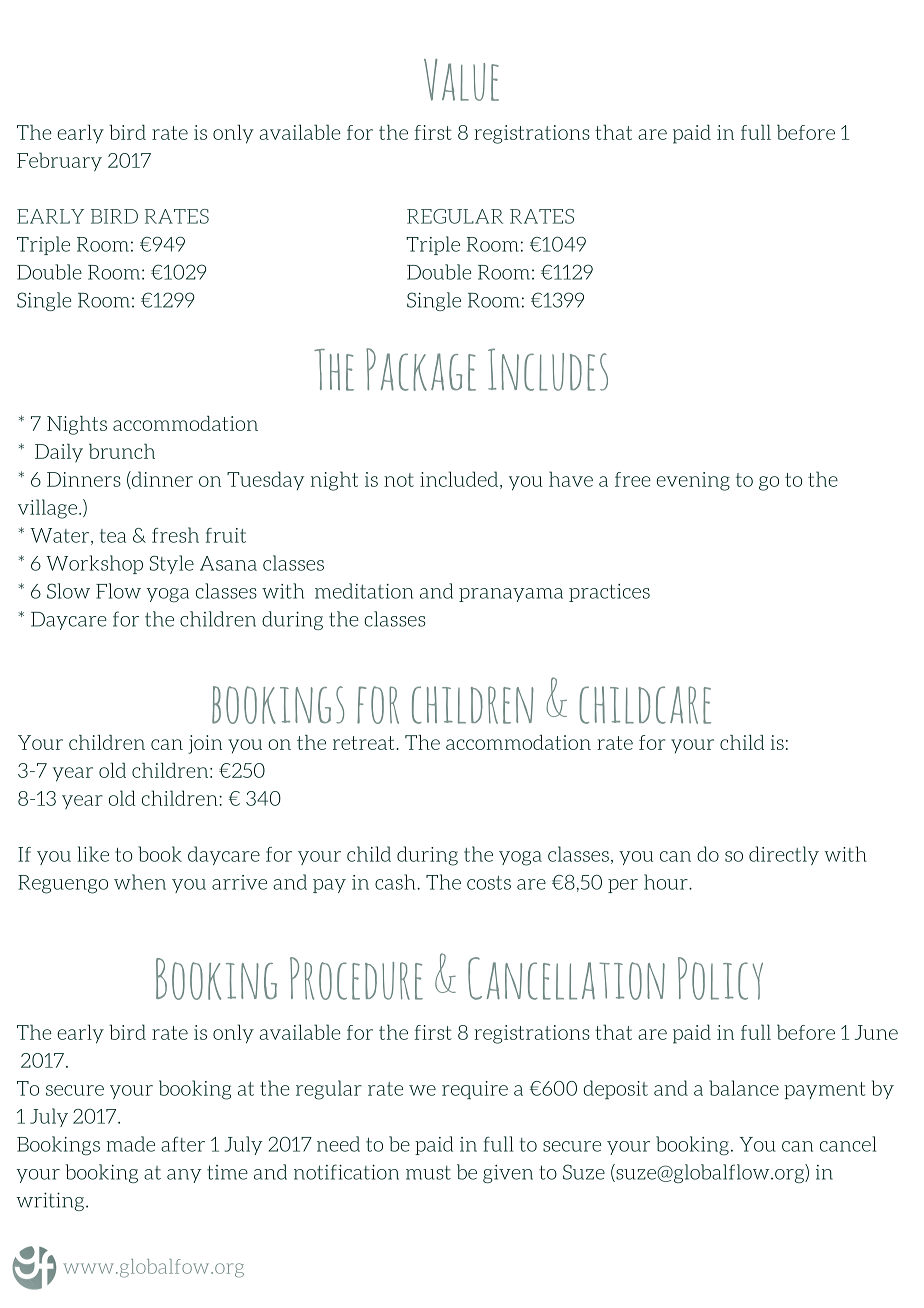 The image size is (924, 1308). I want to click on must, so click(428, 1173).
